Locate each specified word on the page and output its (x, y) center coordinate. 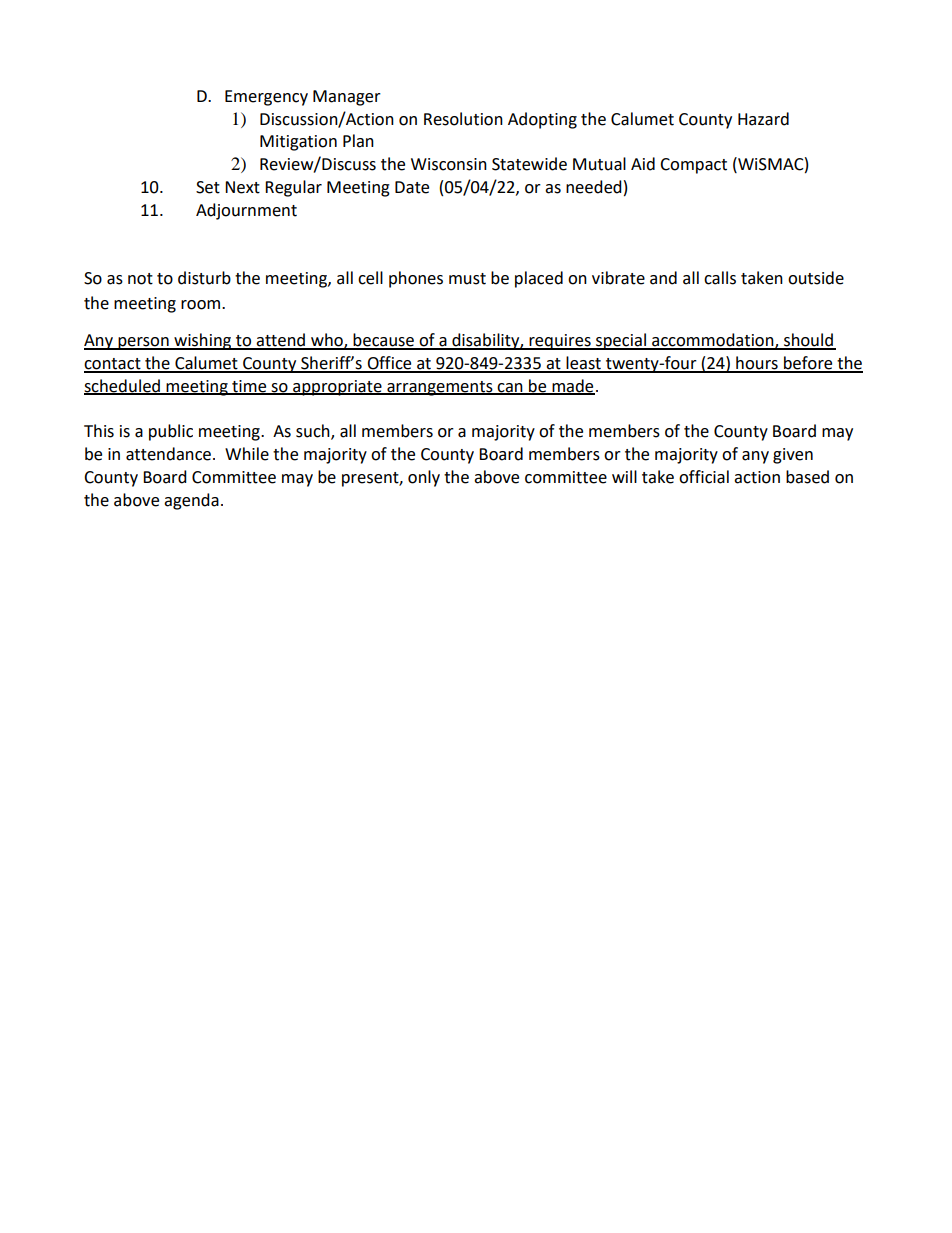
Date (412, 187)
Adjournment (246, 211)
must (467, 279)
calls (720, 278)
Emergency (266, 98)
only (424, 478)
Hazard (763, 119)
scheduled (123, 386)
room (202, 305)
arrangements (440, 388)
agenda (191, 501)
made (572, 386)
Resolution (463, 119)
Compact (693, 166)
